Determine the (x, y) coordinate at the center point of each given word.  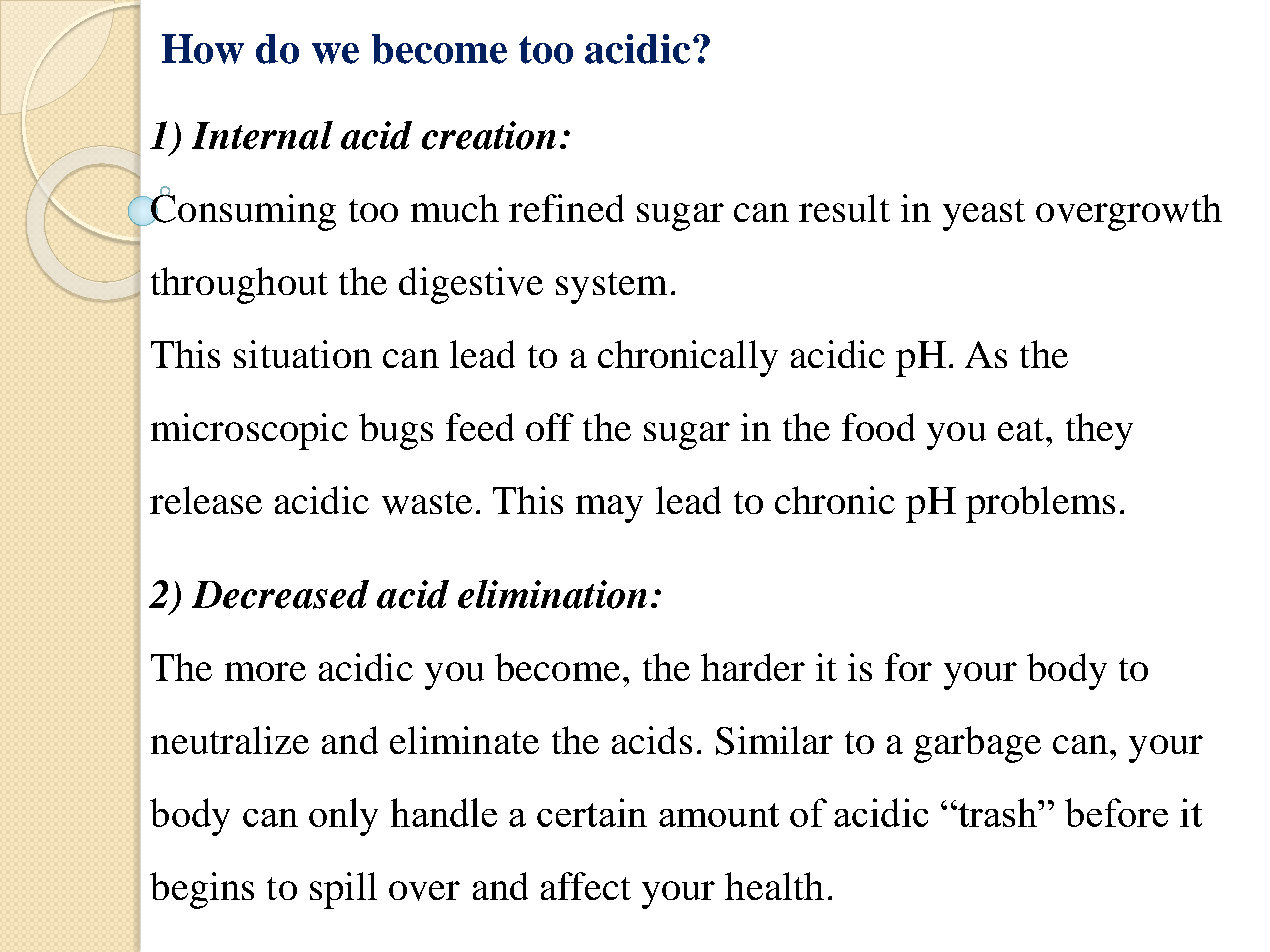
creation (489, 135)
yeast (984, 215)
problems (1040, 504)
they (1099, 431)
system (611, 288)
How (203, 49)
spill (343, 890)
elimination (552, 594)
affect (586, 886)
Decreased (280, 594)
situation (303, 354)
